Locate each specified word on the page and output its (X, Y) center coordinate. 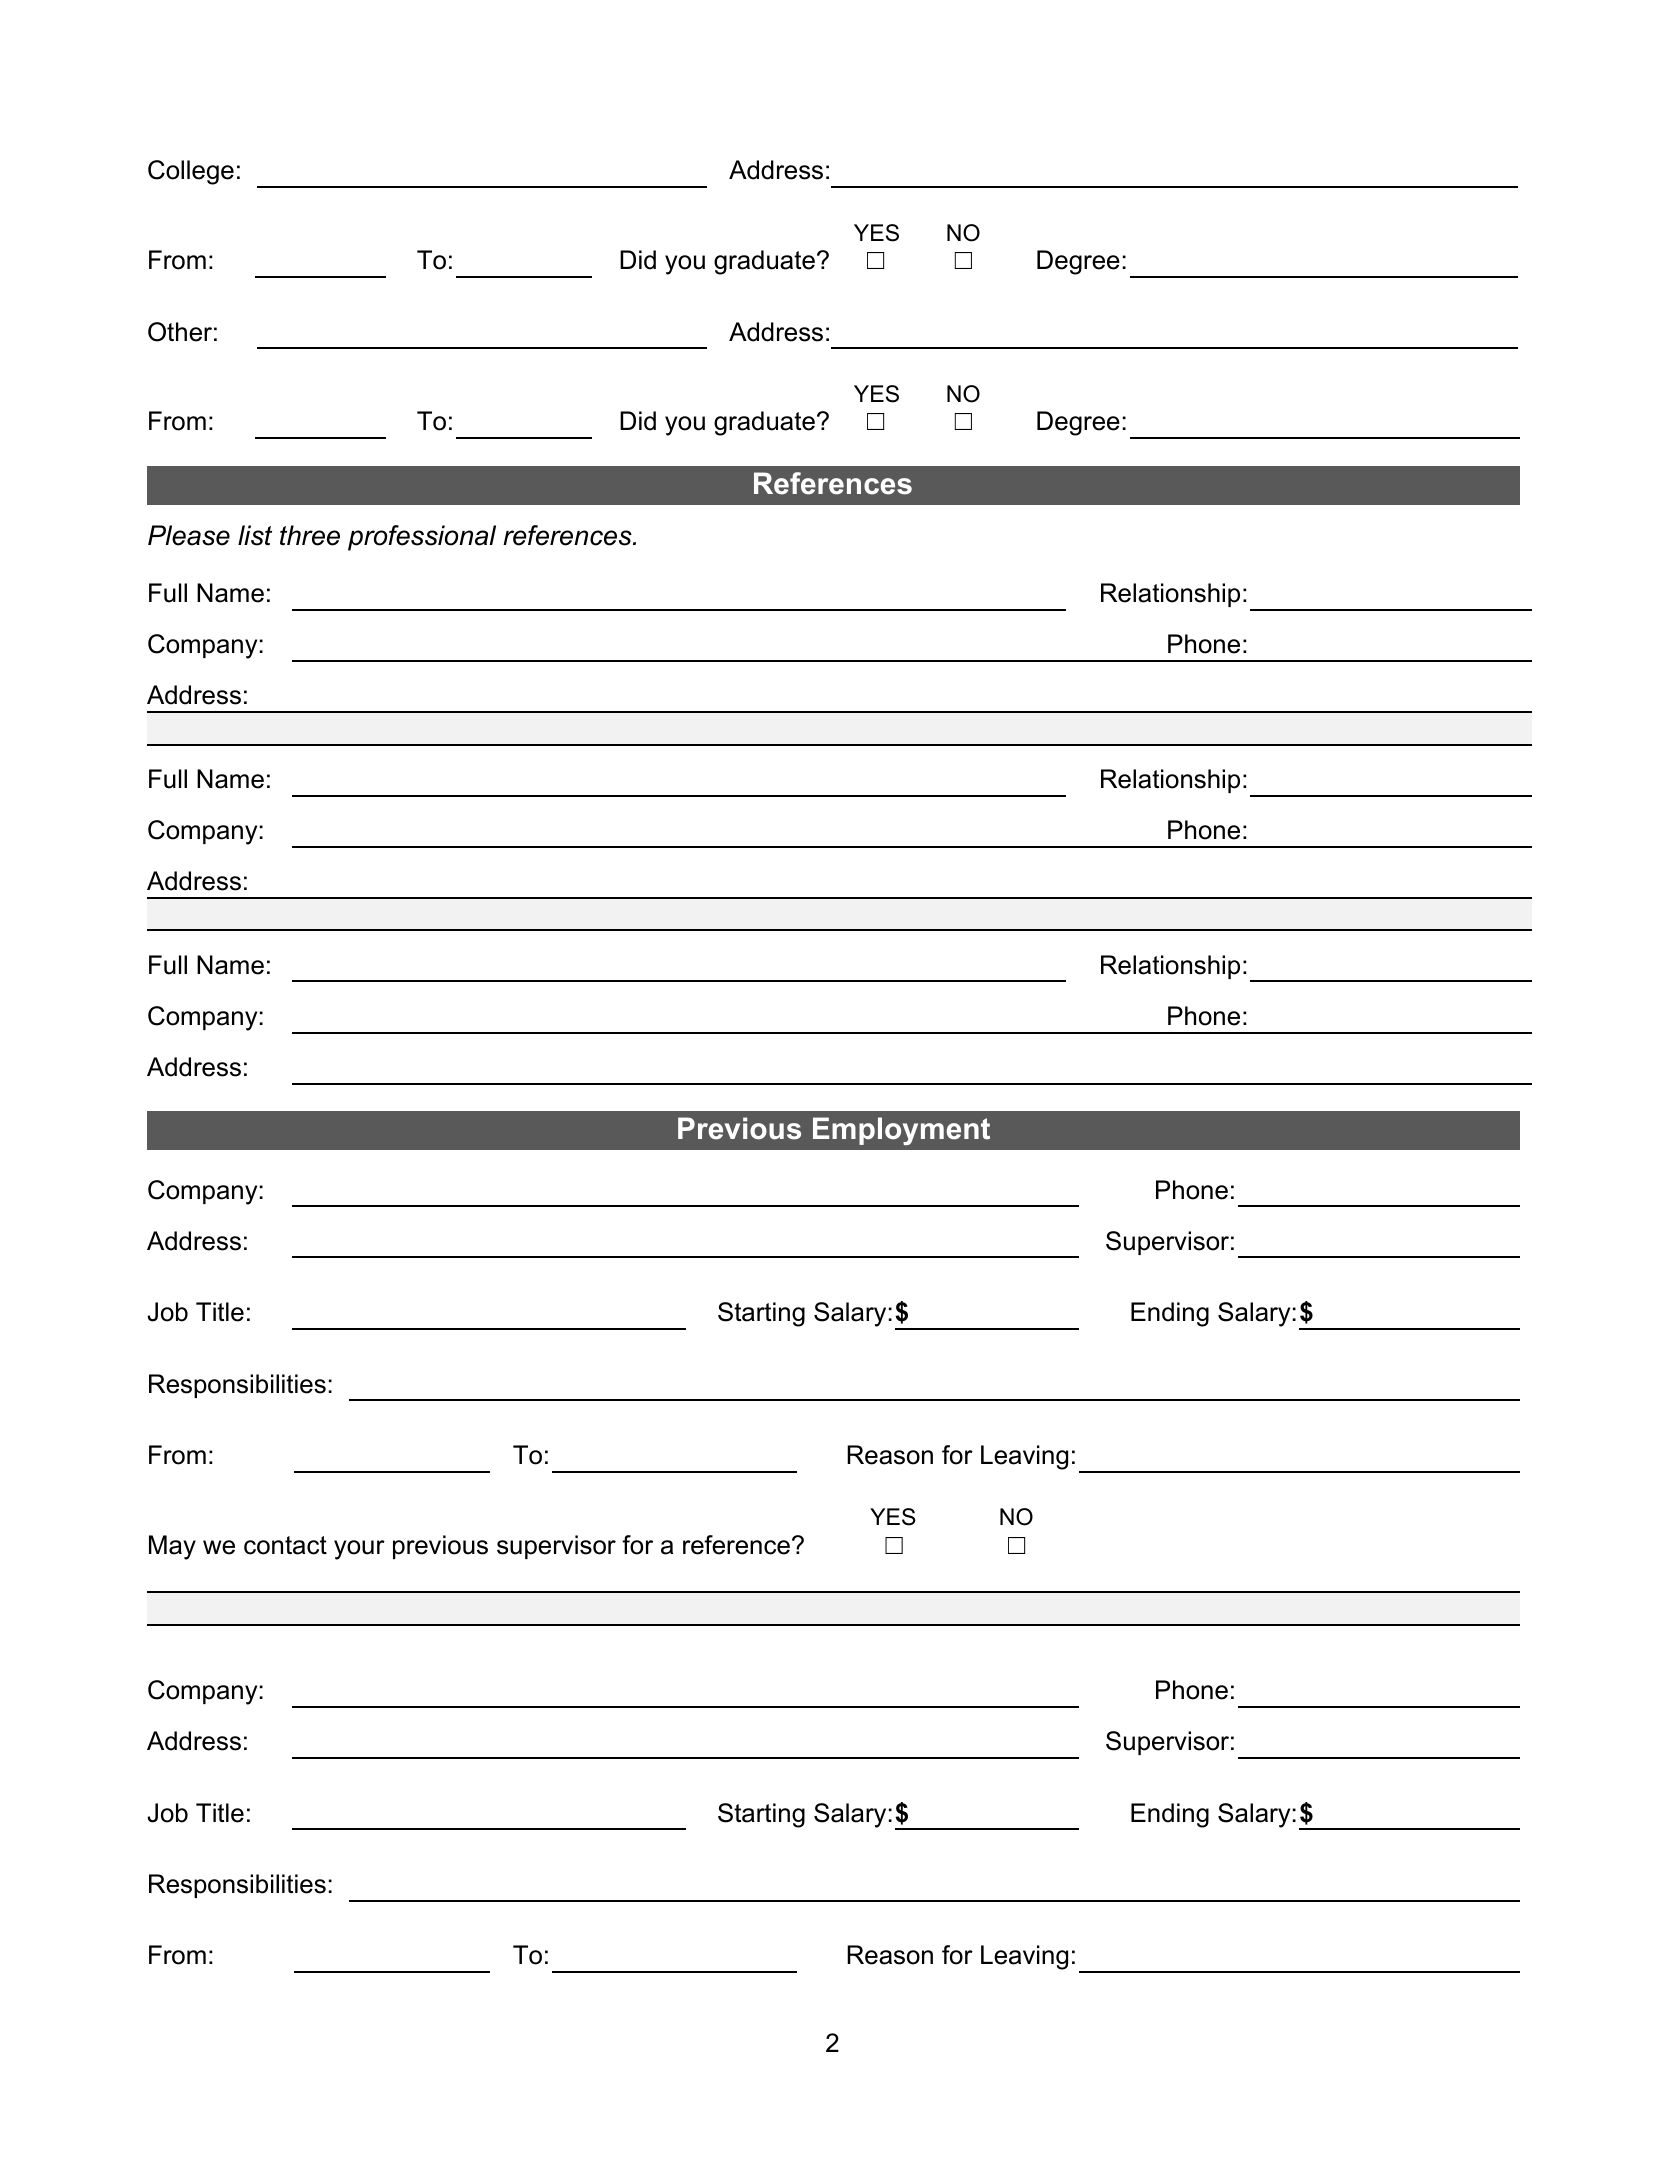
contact (285, 1545)
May (172, 1547)
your (359, 1550)
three (310, 535)
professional (422, 538)
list (255, 535)
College (191, 172)
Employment (901, 1131)
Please (189, 535)
